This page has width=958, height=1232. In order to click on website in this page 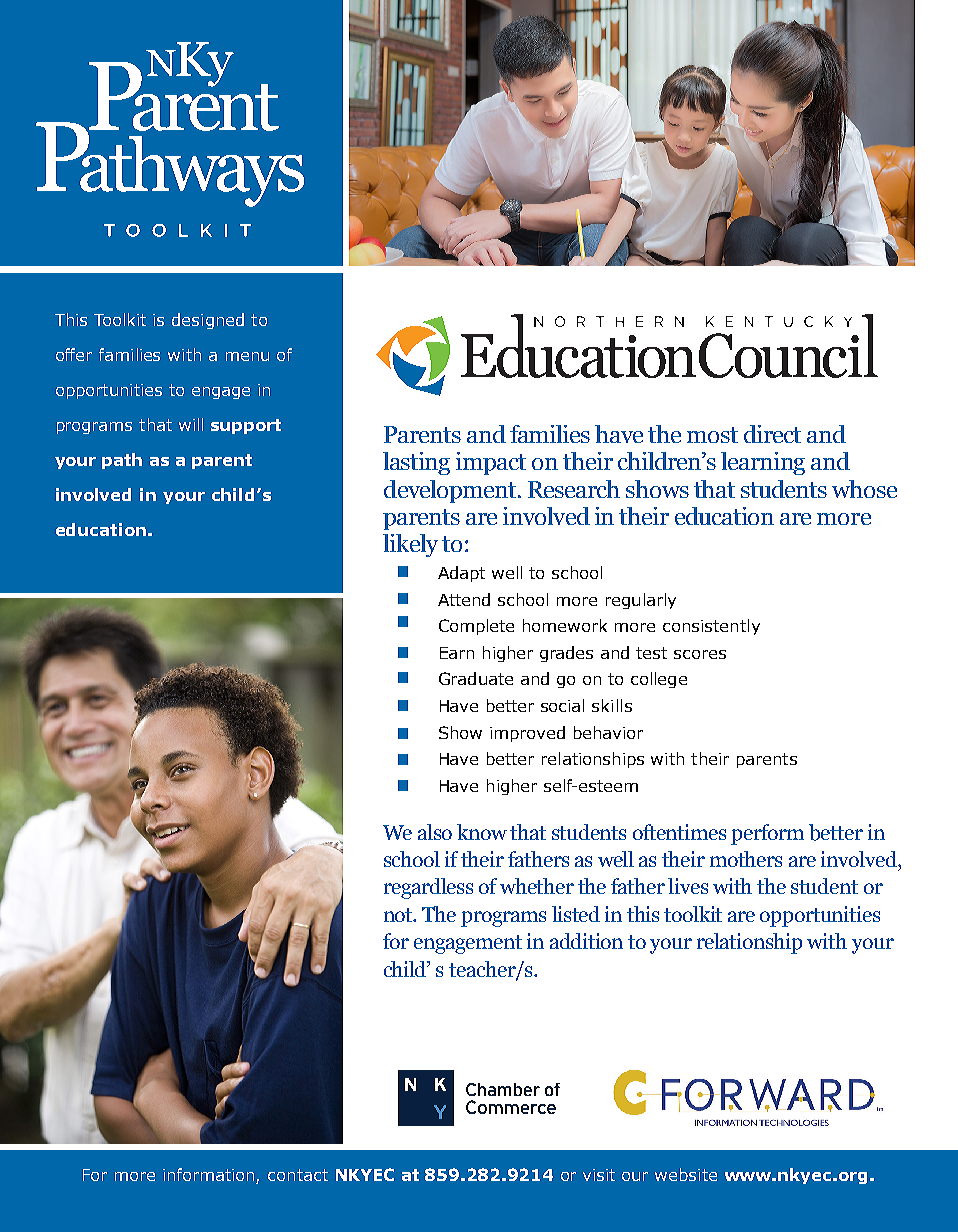, I will do `click(686, 1174)`.
